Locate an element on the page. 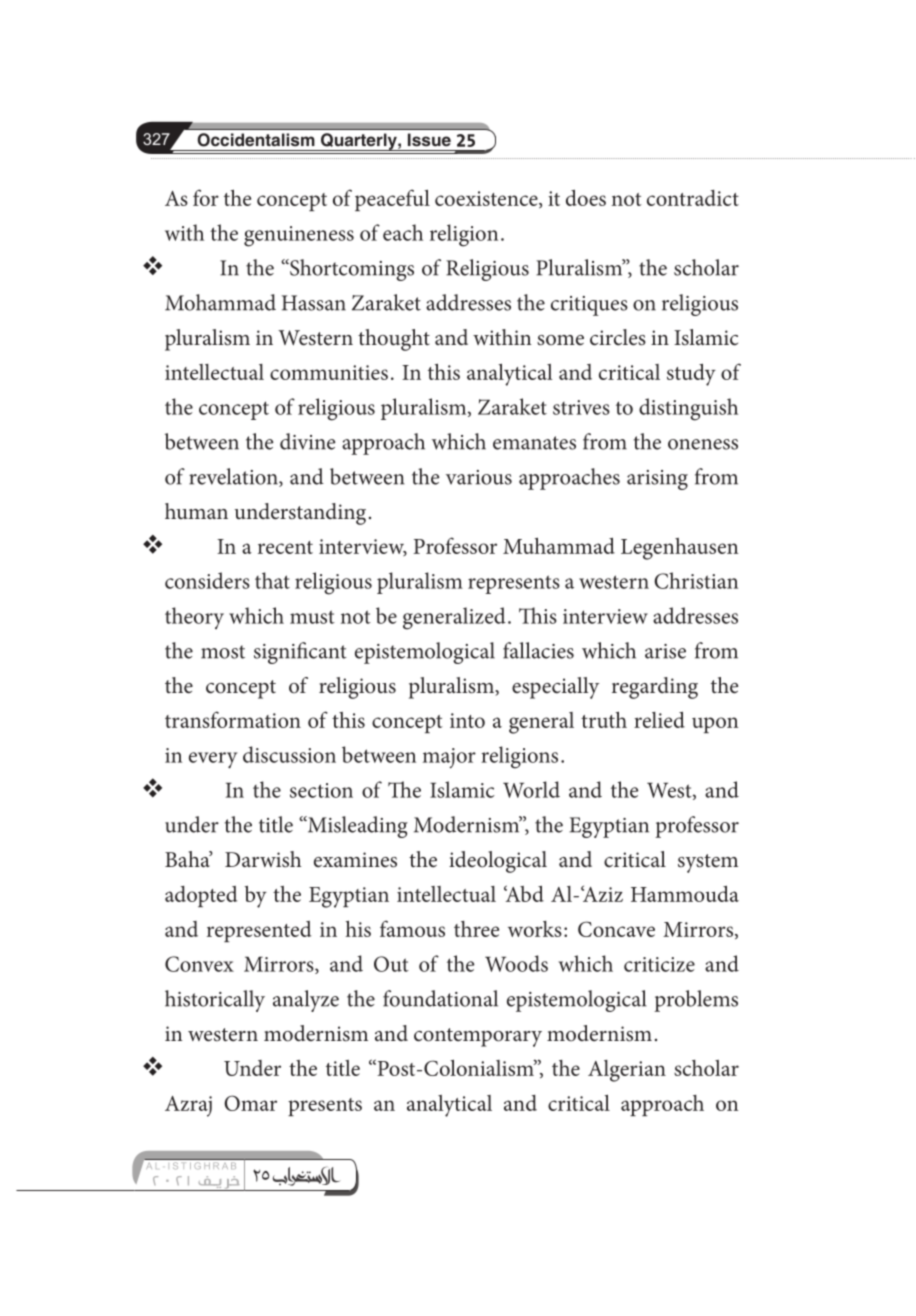 Image resolution: width=916 pixels, height=1316 pixels. adopted is located at coordinates (201, 896).
